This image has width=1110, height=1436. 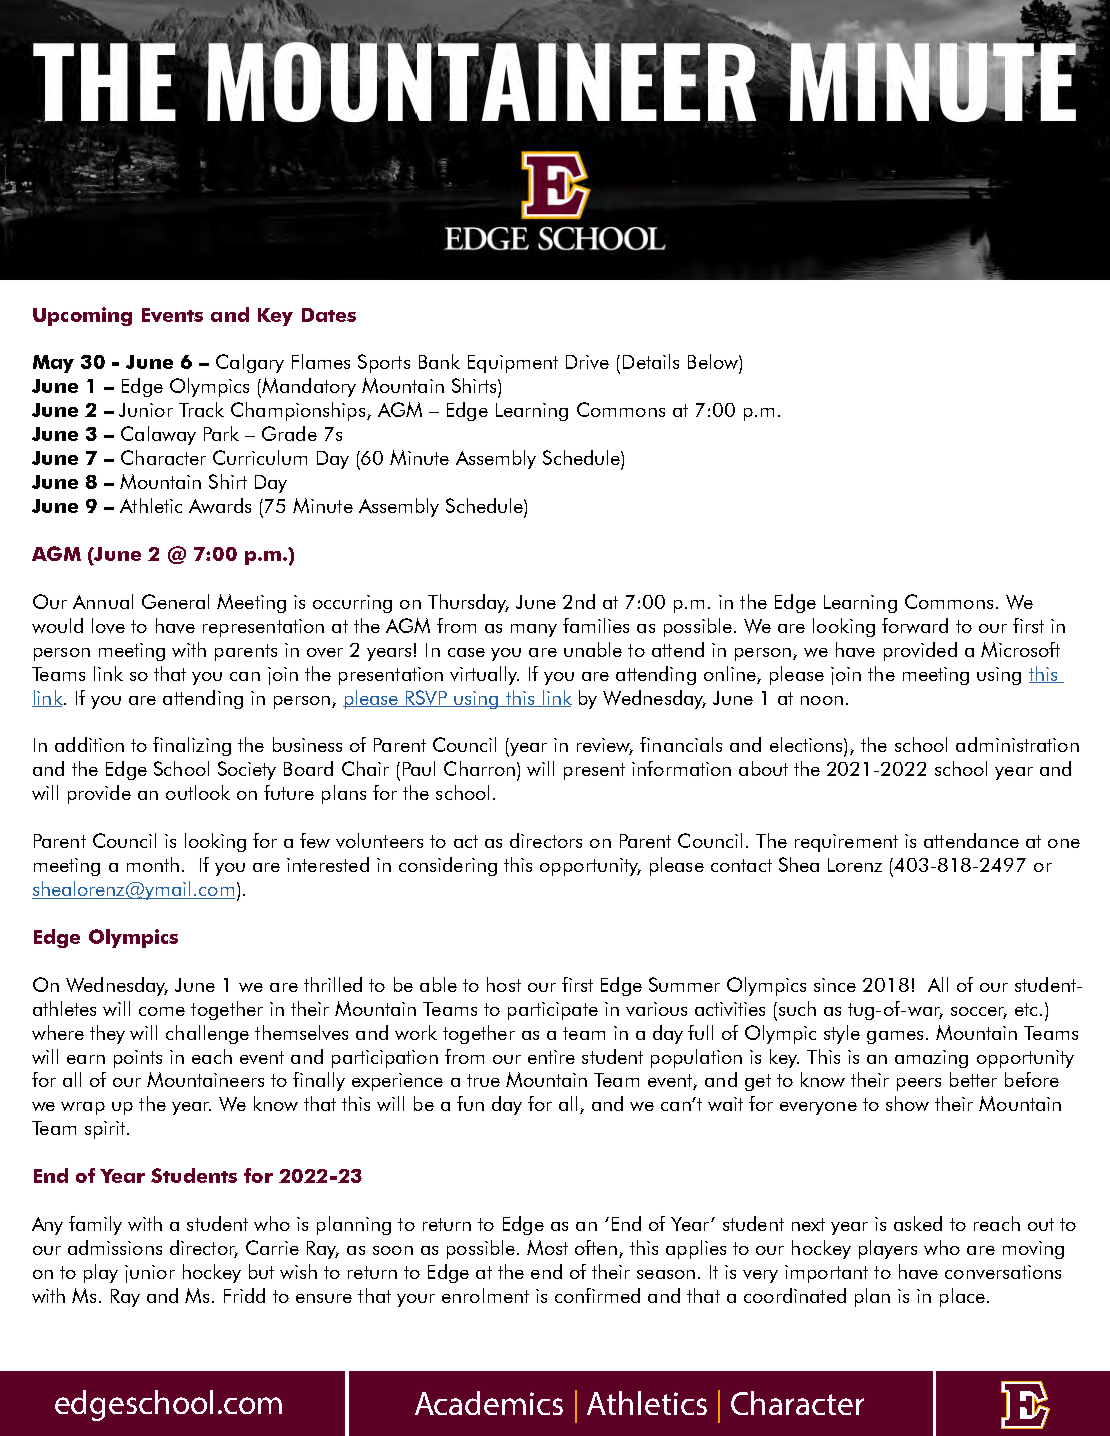 What do you see at coordinates (513, 364) in the image?
I see `Equipment` at bounding box center [513, 364].
